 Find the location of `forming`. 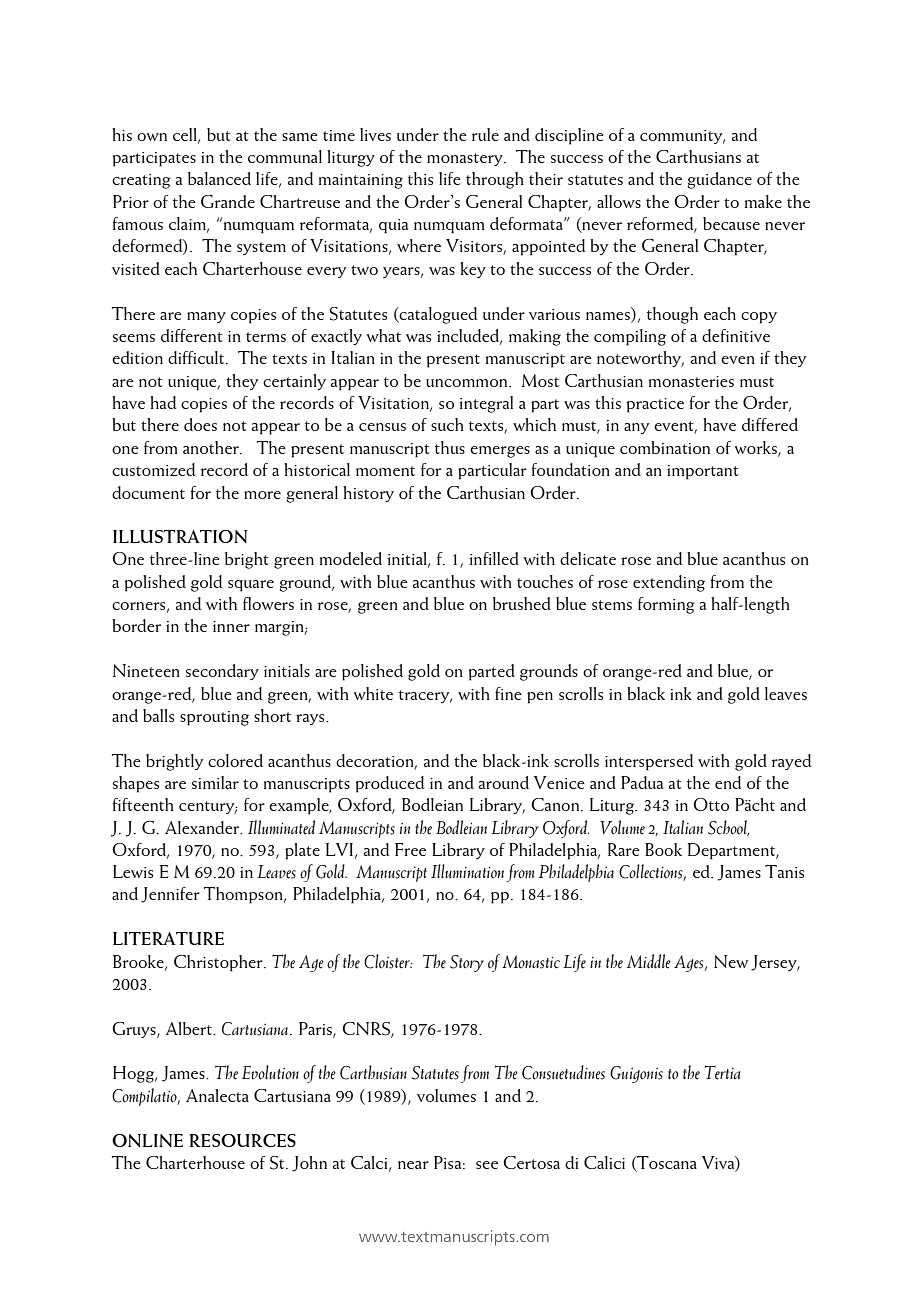

forming is located at coordinates (666, 605).
